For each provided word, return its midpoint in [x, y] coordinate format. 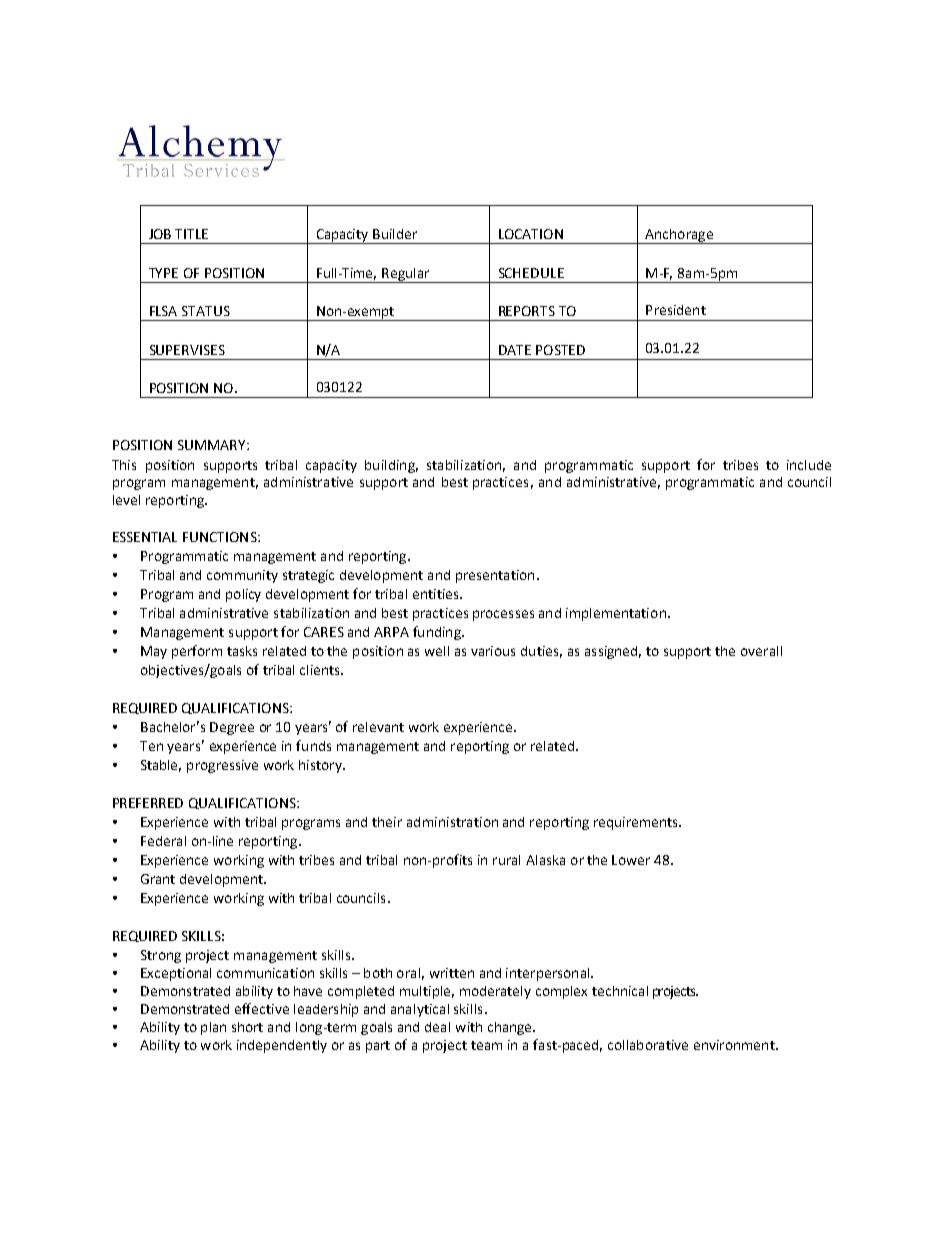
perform [197, 652]
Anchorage [679, 236]
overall [761, 651]
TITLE [191, 234]
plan [213, 1028]
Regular [406, 275]
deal [437, 1027]
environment [735, 1045]
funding [438, 633]
